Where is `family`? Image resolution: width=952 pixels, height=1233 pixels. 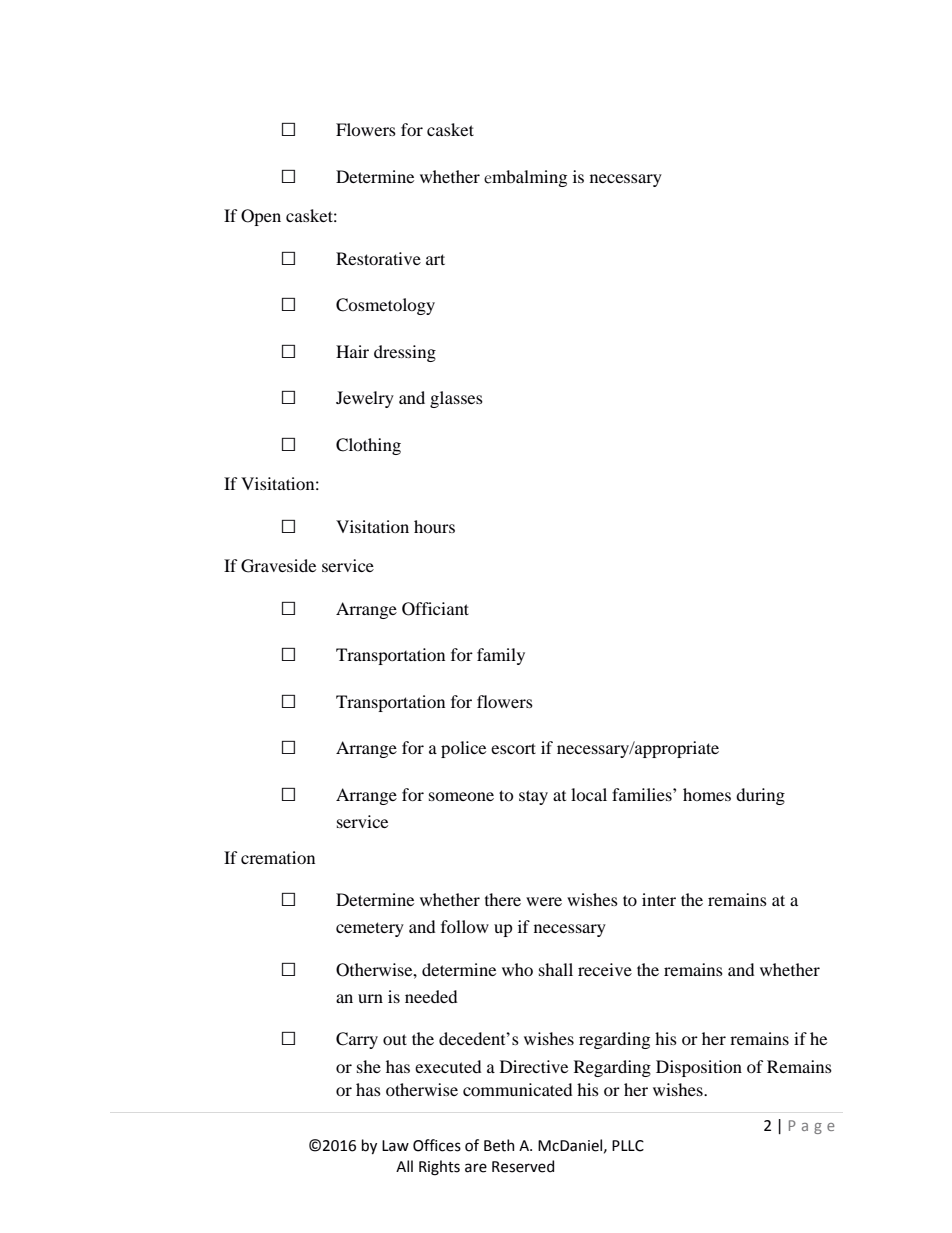
family is located at coordinates (501, 656).
